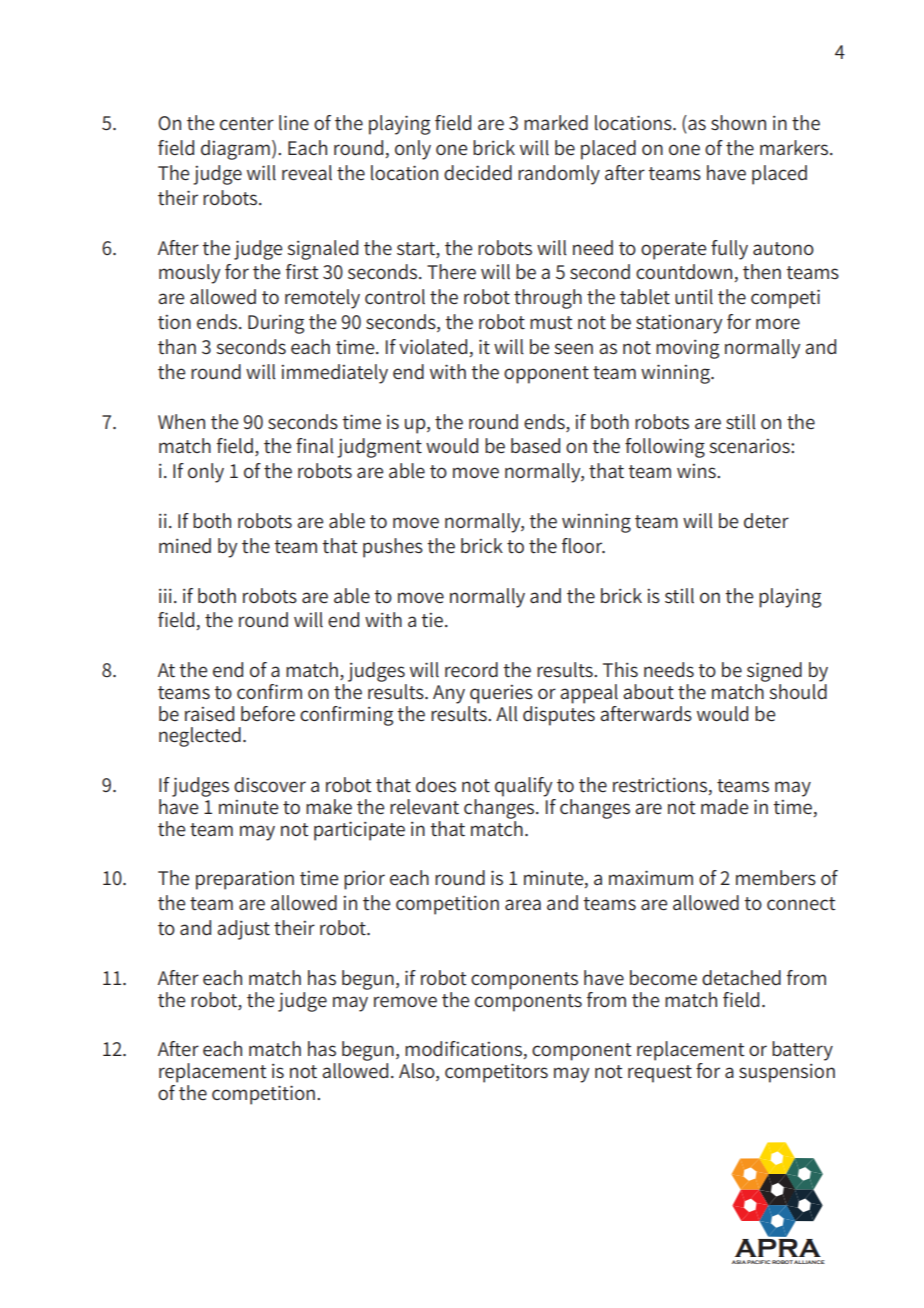 Image resolution: width=924 pixels, height=1308 pixels. What do you see at coordinates (660, 1074) in the document?
I see `request` at bounding box center [660, 1074].
